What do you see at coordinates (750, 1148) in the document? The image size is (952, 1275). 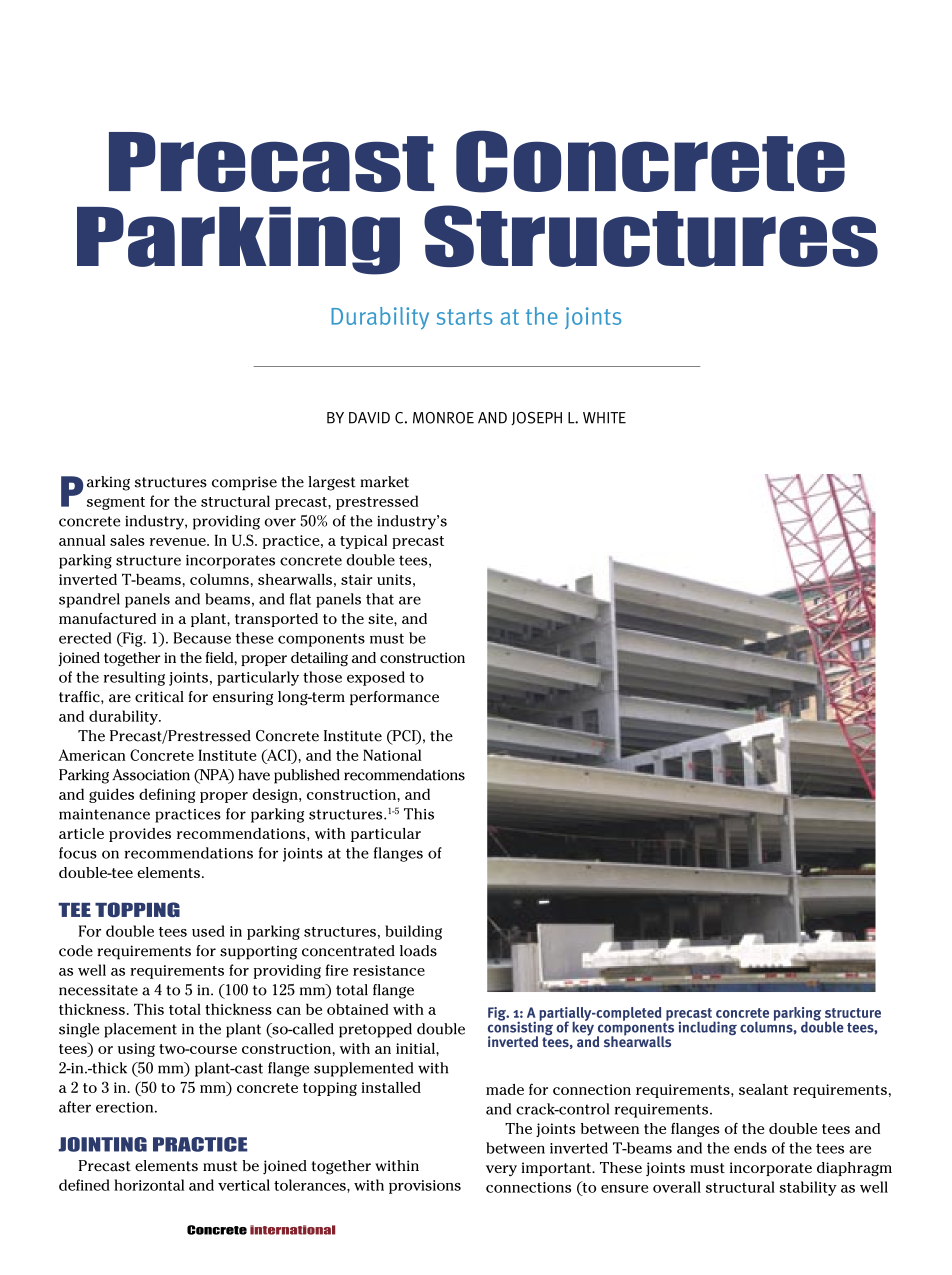 I see `ends` at bounding box center [750, 1148].
